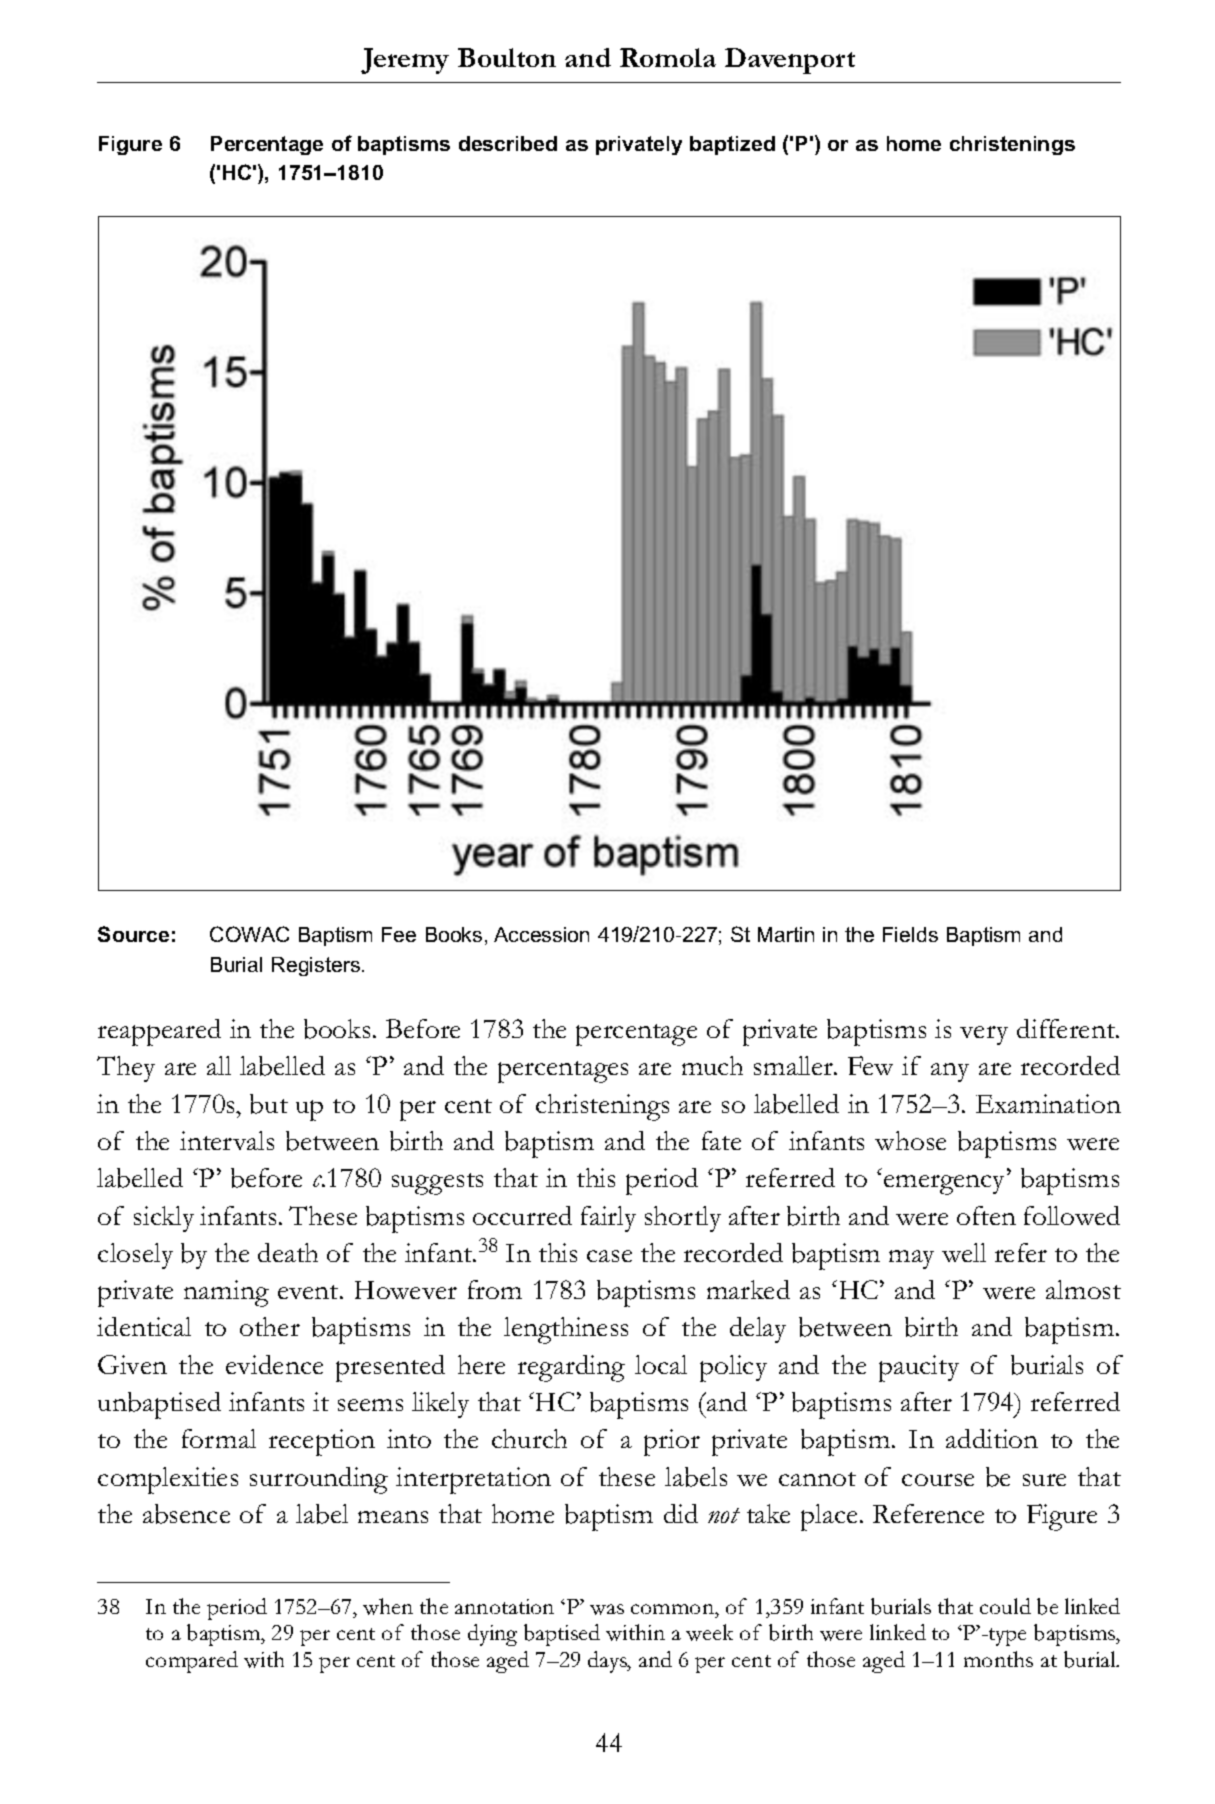  What do you see at coordinates (541, 934) in the document?
I see `Accession` at bounding box center [541, 934].
